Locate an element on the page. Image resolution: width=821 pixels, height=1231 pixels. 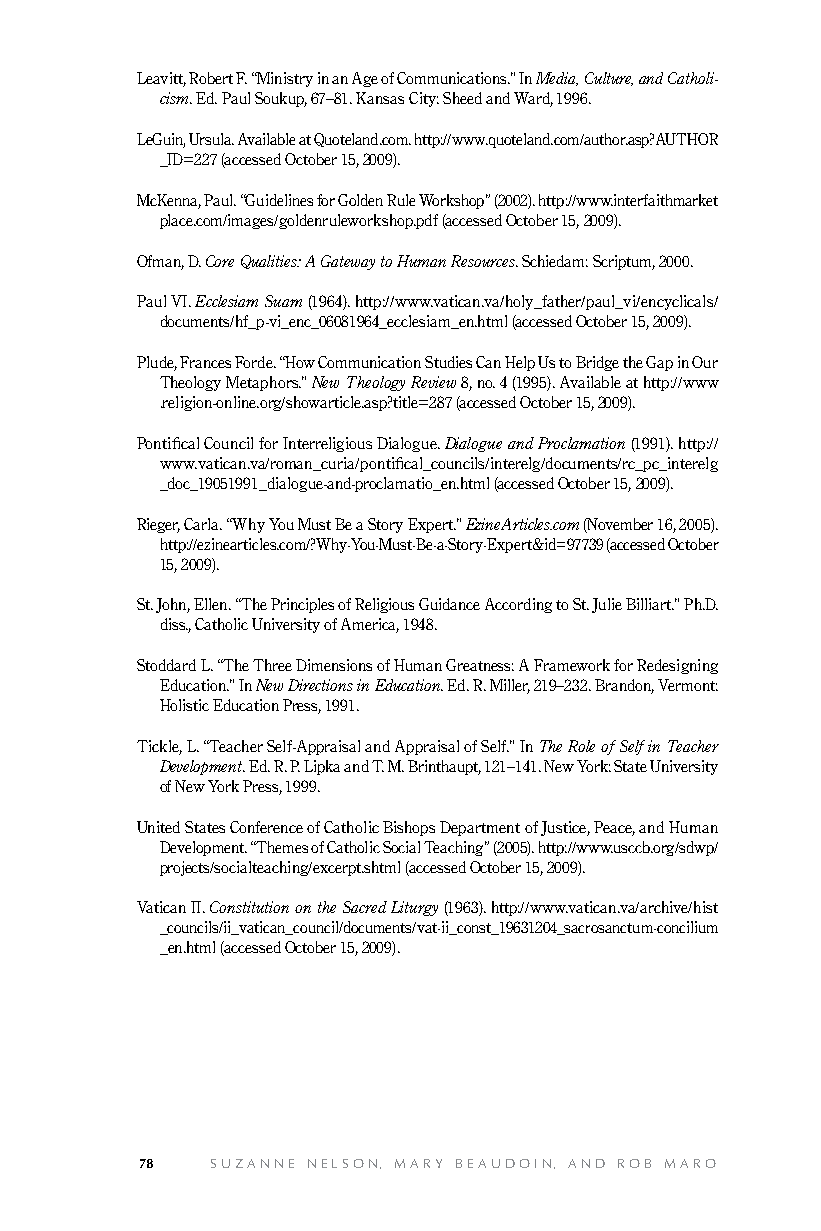
Robert is located at coordinates (211, 78).
